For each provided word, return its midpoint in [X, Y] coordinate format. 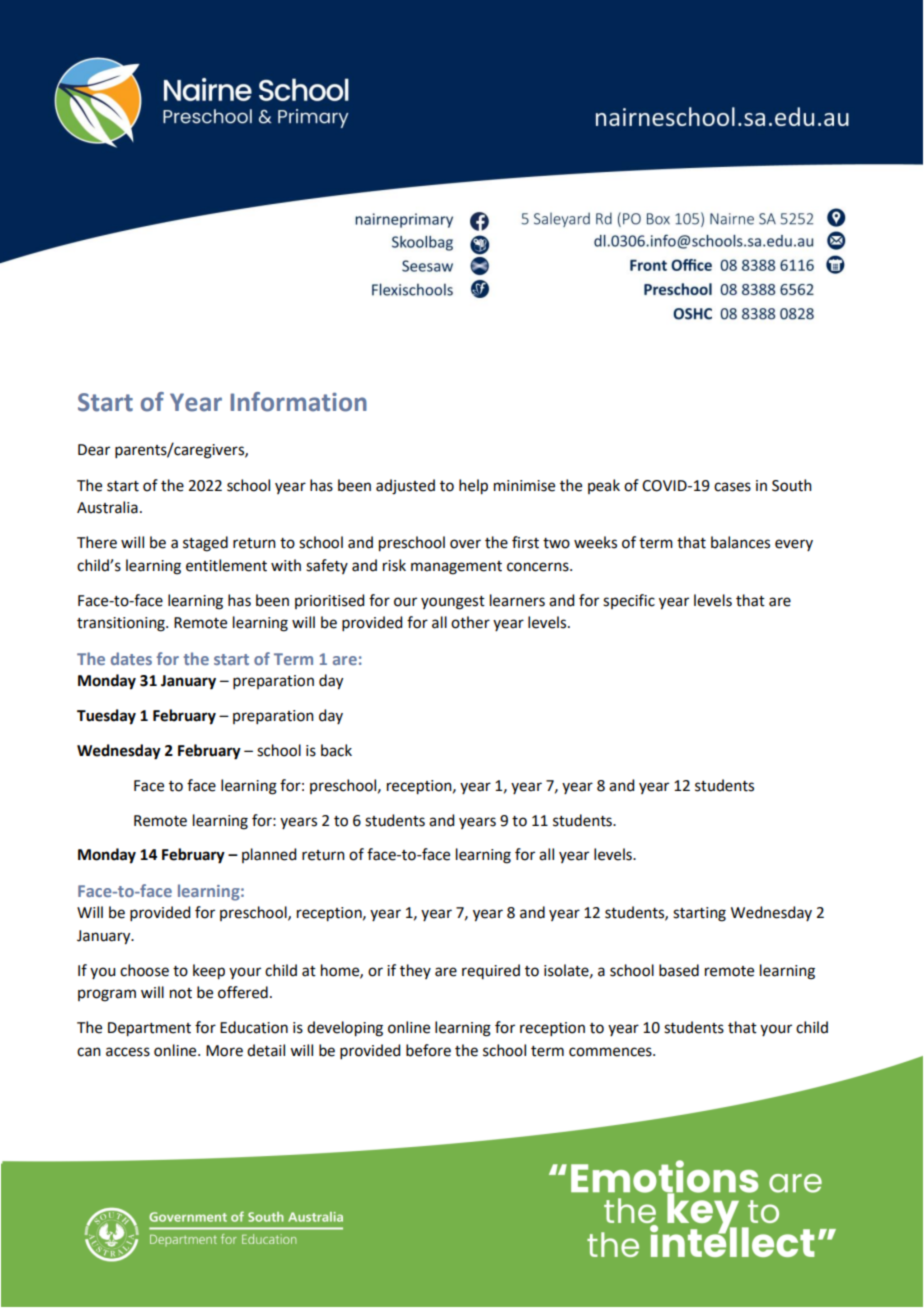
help [473, 487]
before [428, 1050]
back [336, 750]
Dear [94, 450]
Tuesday [106, 717]
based [679, 970]
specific [629, 601]
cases [732, 487]
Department [149, 1029]
